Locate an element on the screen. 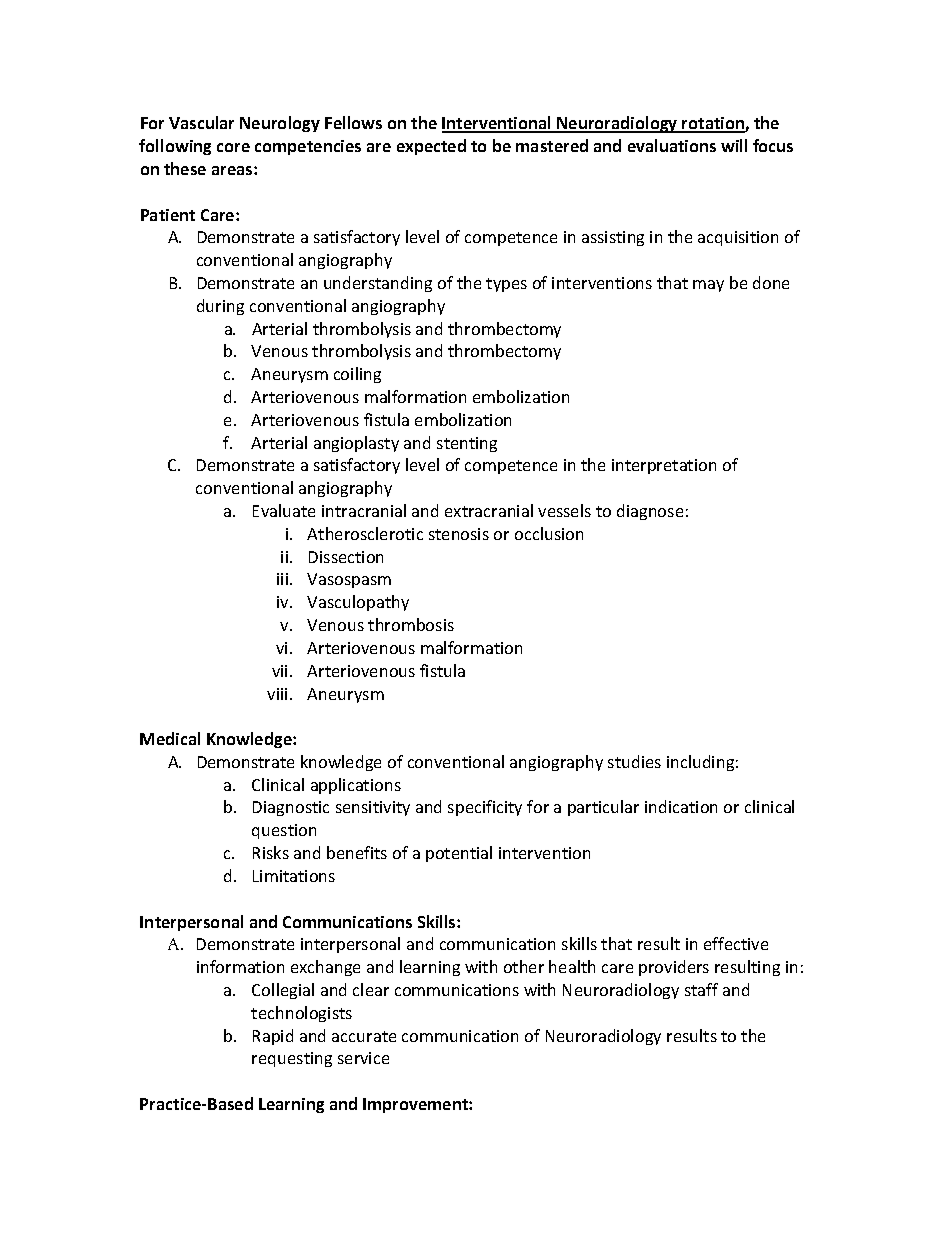 The height and width of the screenshot is (1233, 952). core is located at coordinates (233, 147).
